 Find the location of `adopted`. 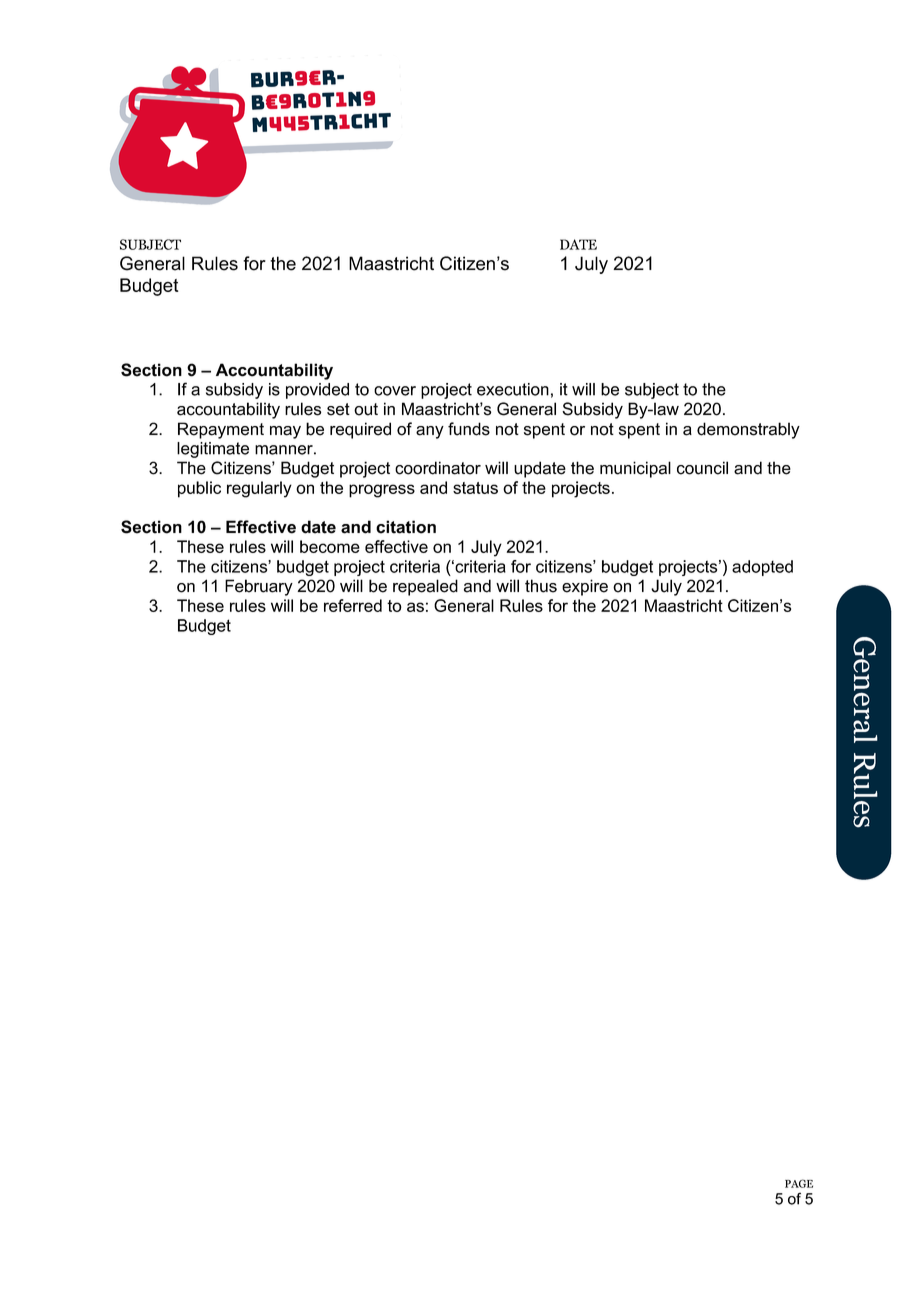

adopted is located at coordinates (762, 568).
